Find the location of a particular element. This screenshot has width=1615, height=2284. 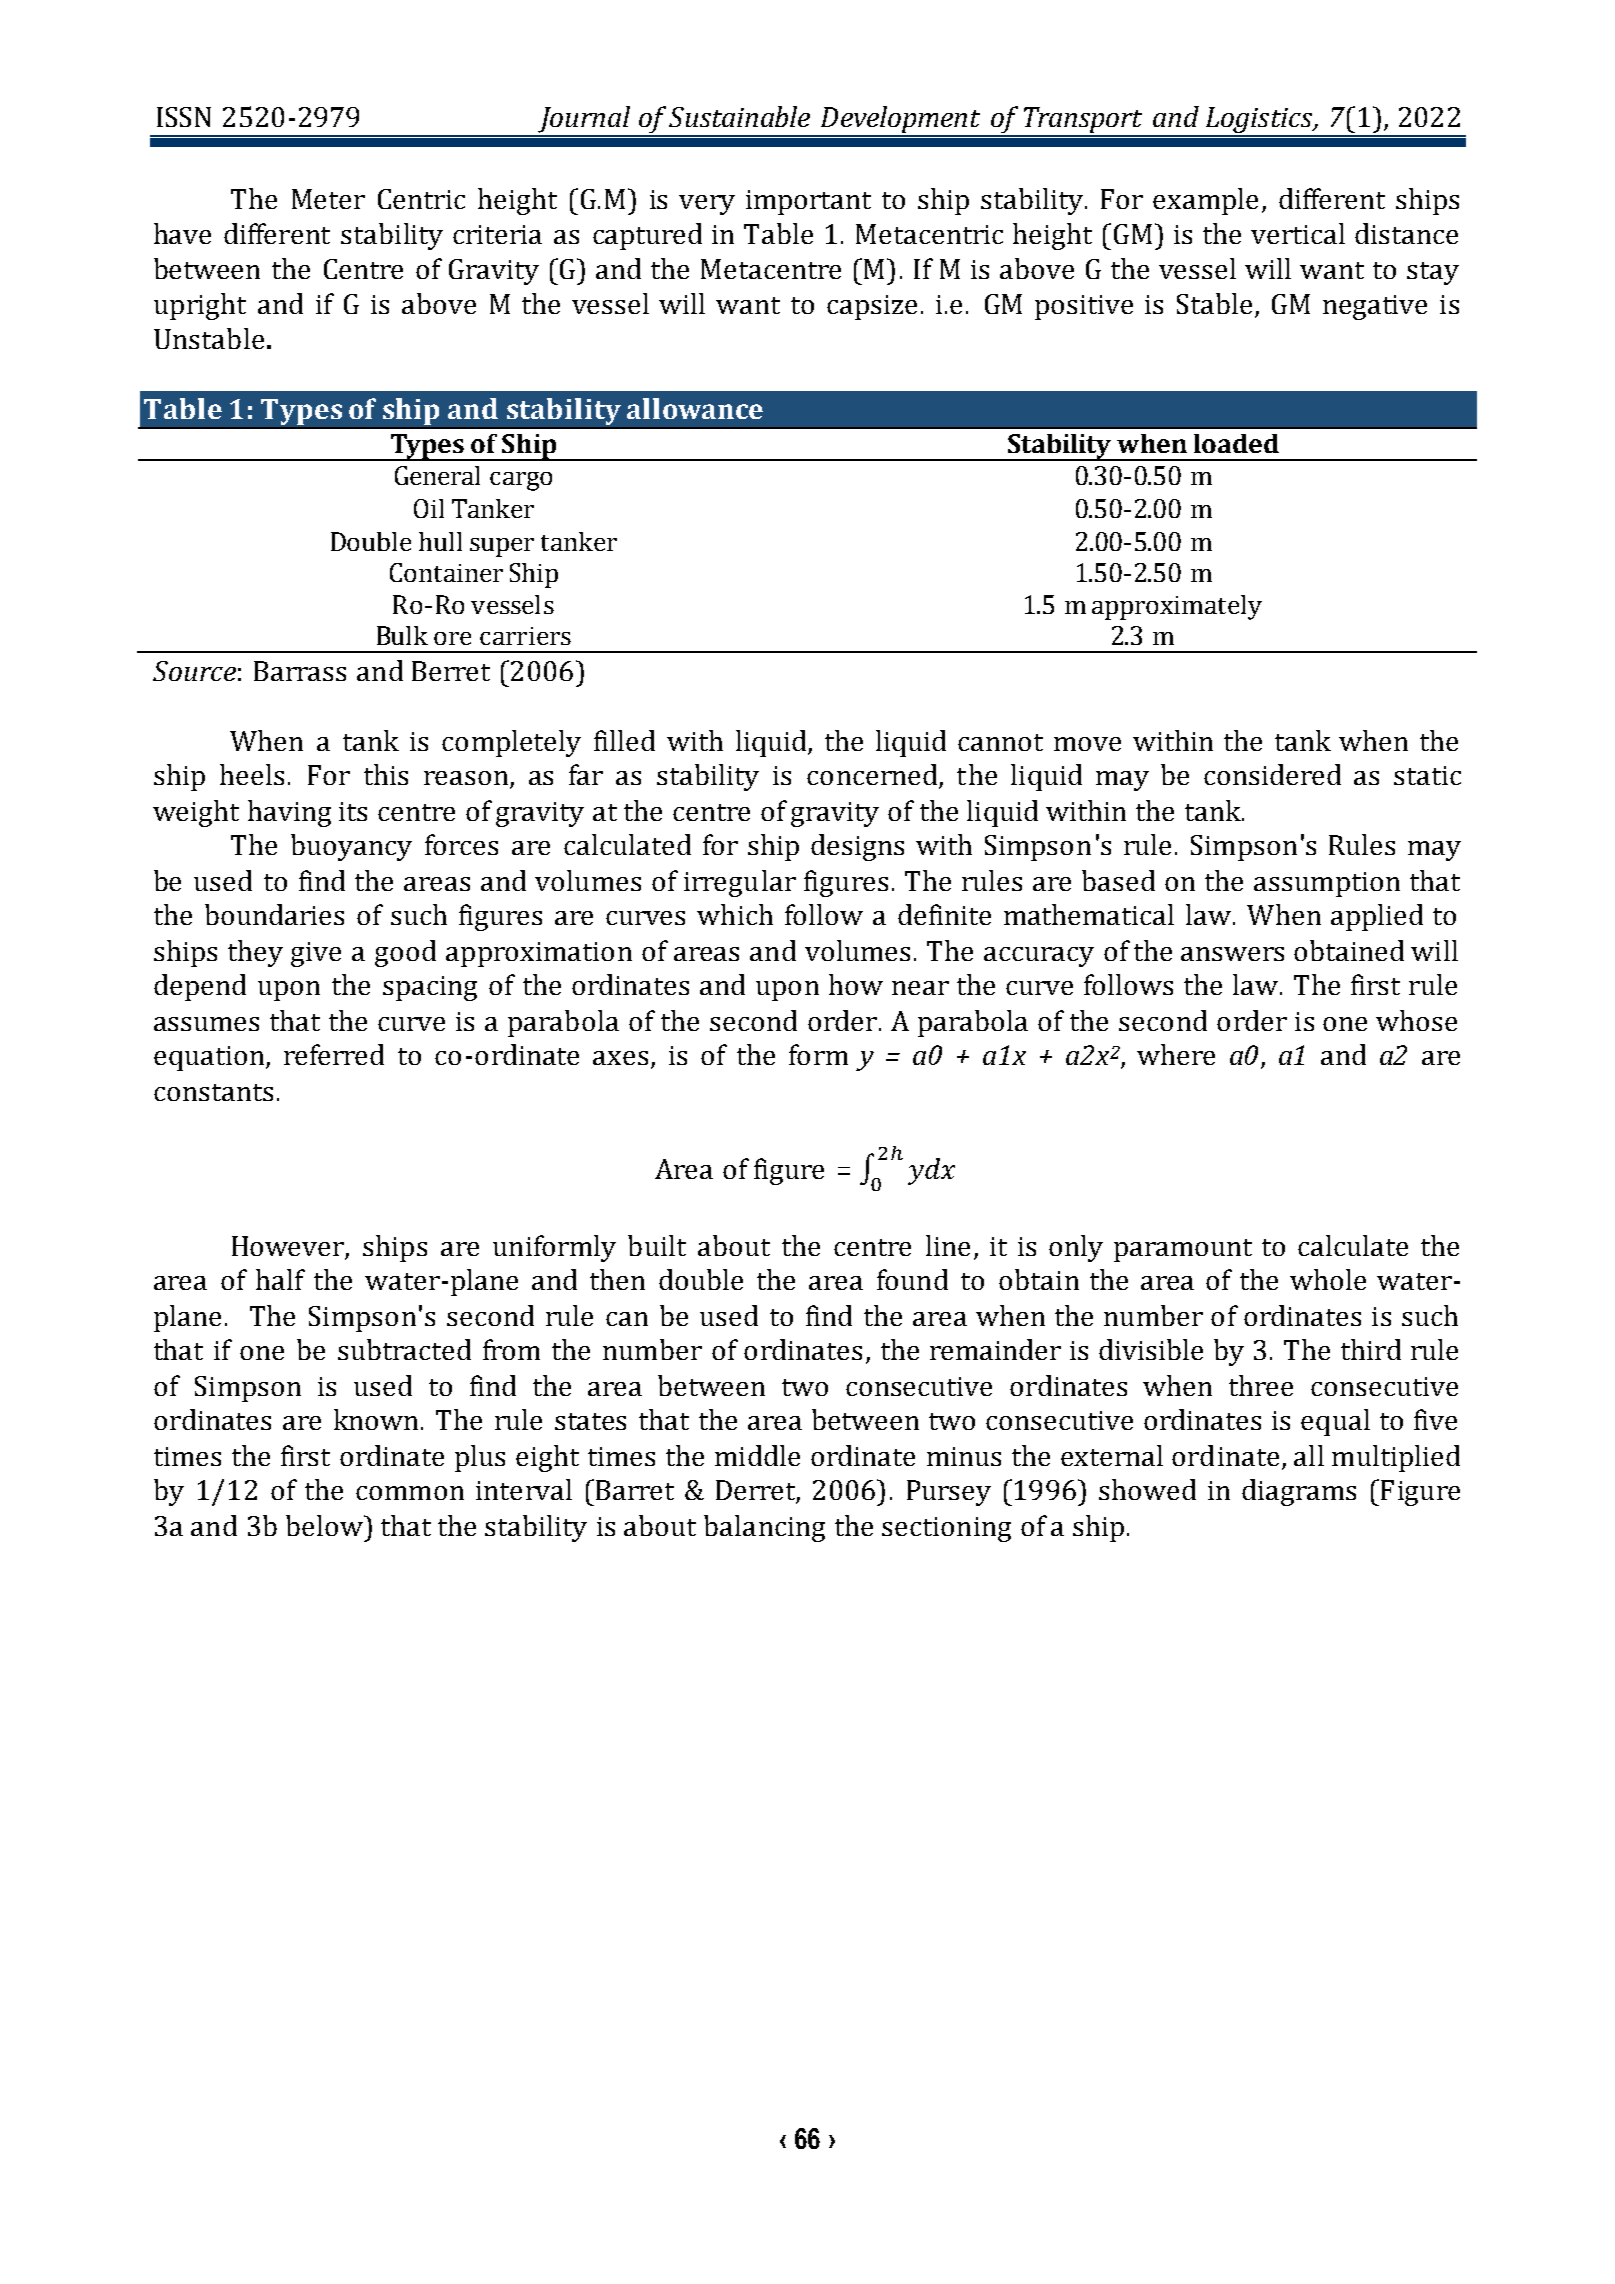

middle is located at coordinates (757, 1455).
